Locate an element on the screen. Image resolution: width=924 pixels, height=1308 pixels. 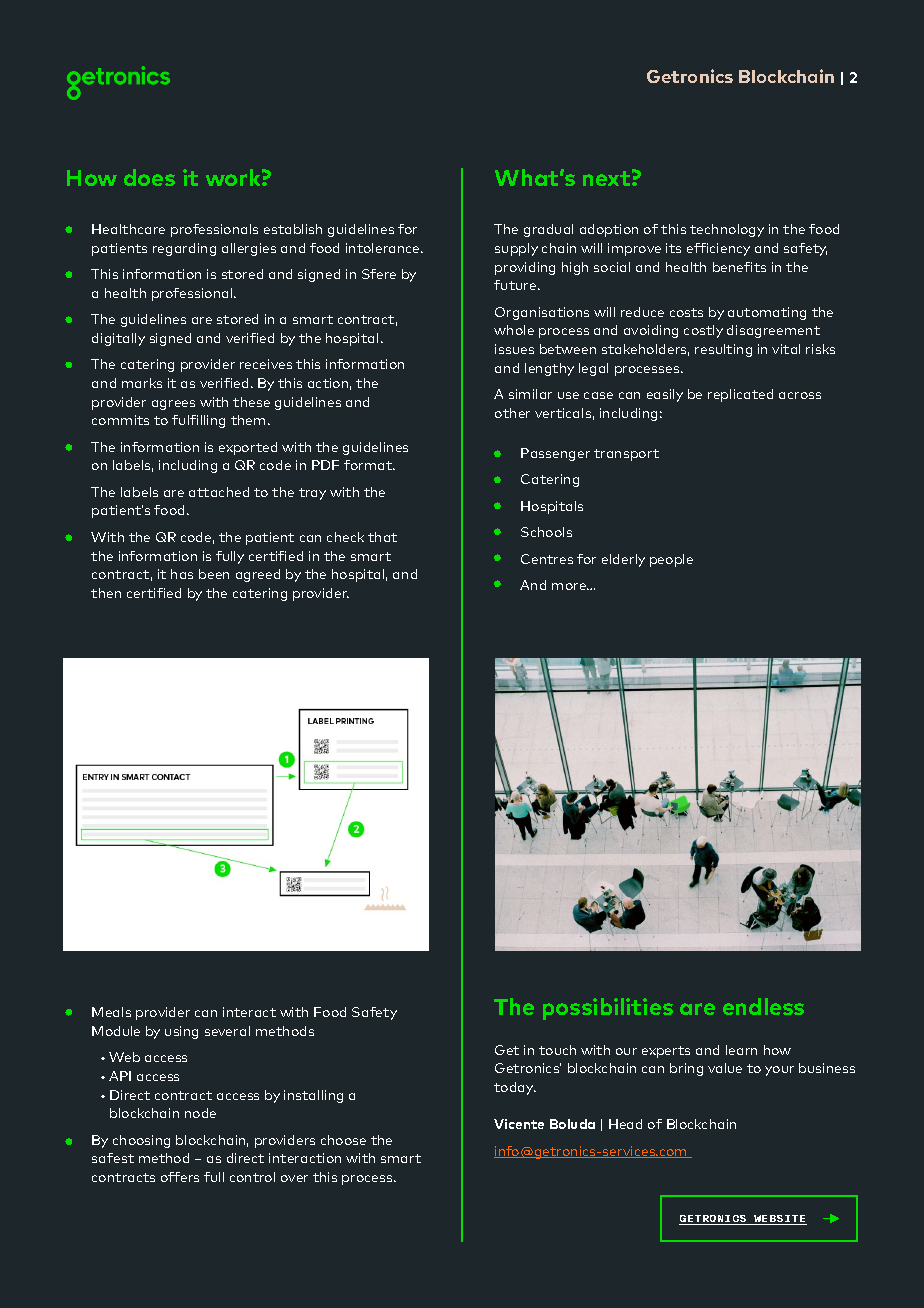
WEBSITE is located at coordinates (779, 1220).
